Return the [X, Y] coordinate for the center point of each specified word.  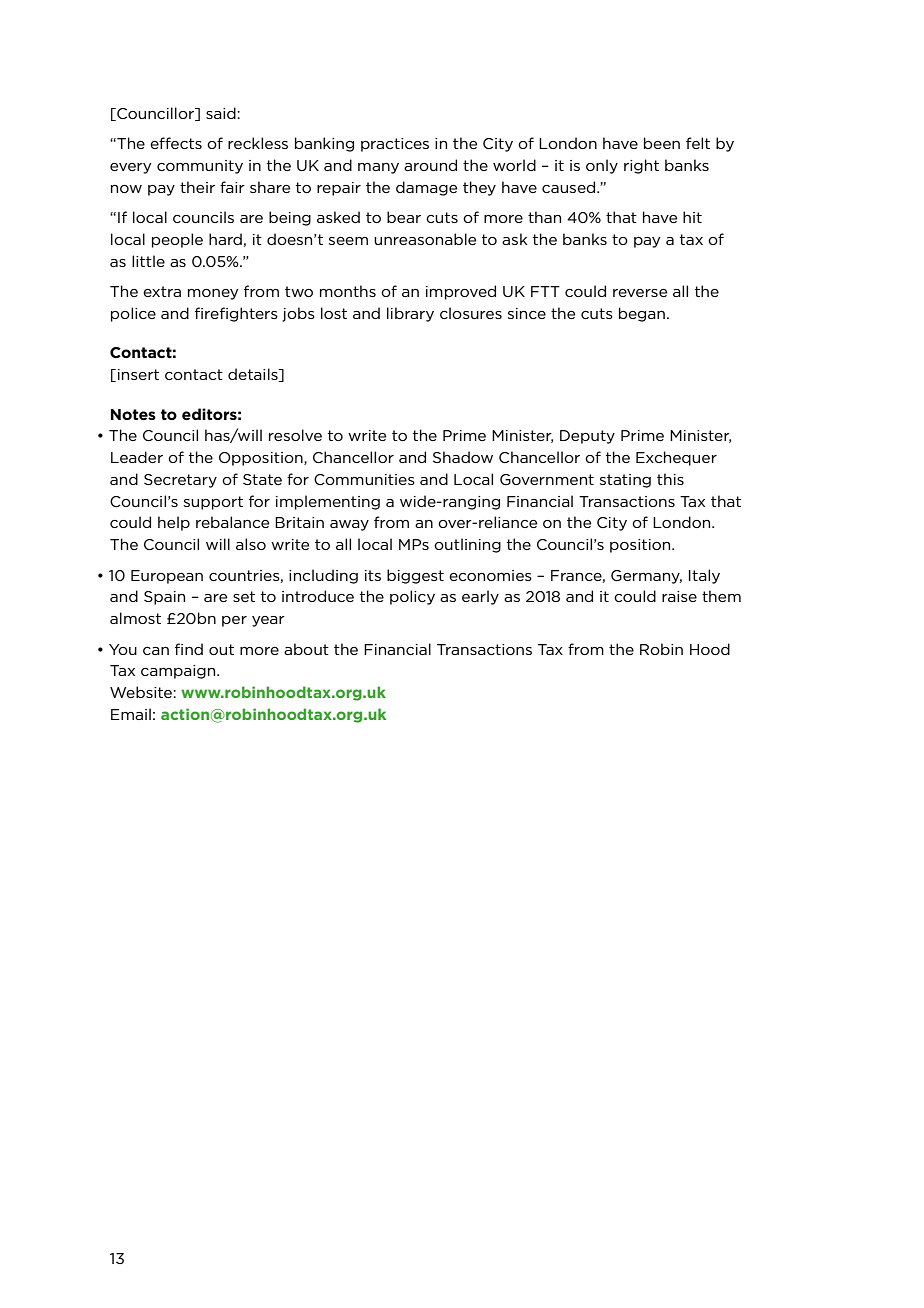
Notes [133, 414]
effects [176, 143]
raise [679, 596]
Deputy [587, 437]
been [662, 143]
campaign [179, 672]
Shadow [463, 457]
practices [395, 145]
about [306, 649]
